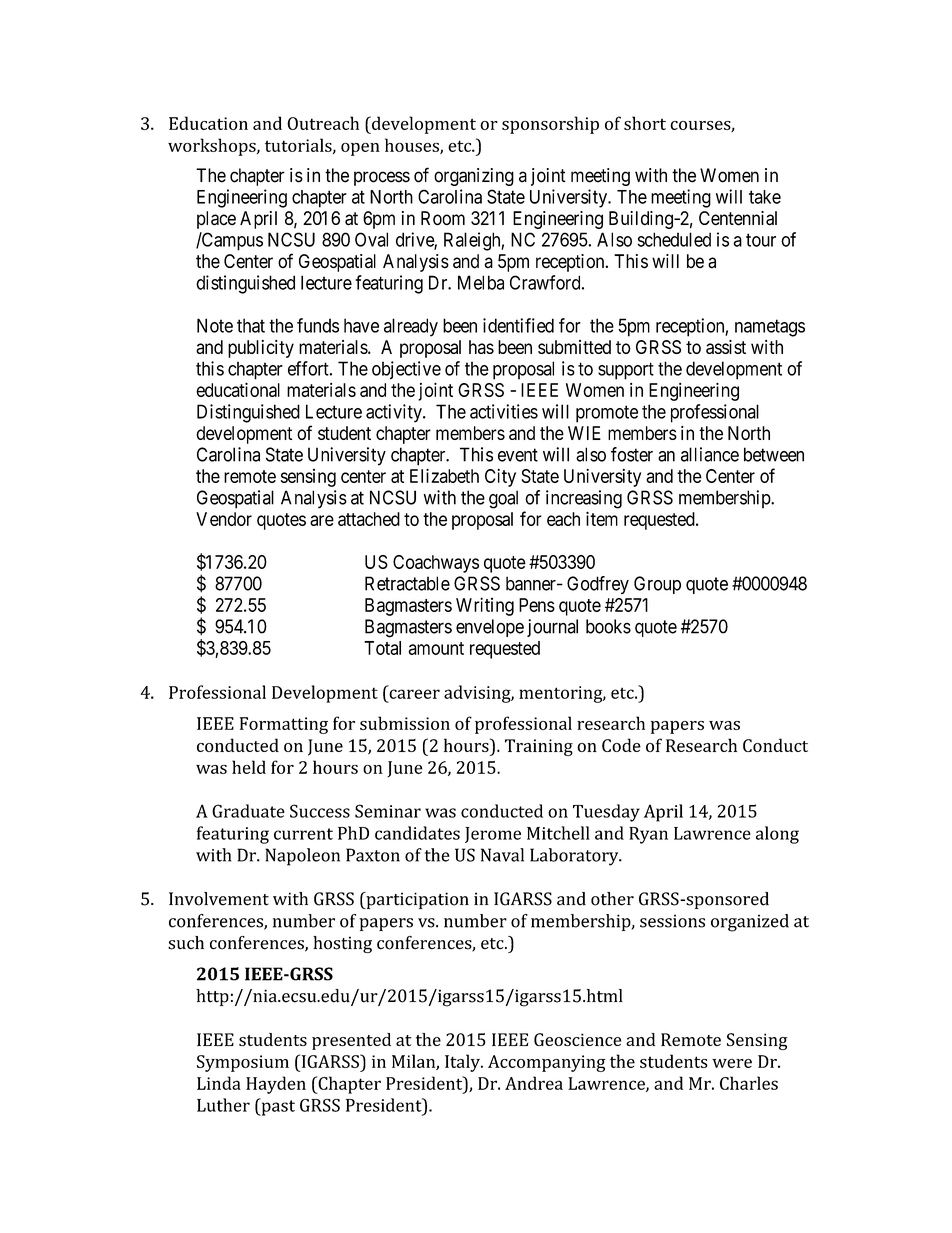 Image resolution: width=952 pixels, height=1233 pixels. What do you see at coordinates (732, 1063) in the image?
I see `were` at bounding box center [732, 1063].
